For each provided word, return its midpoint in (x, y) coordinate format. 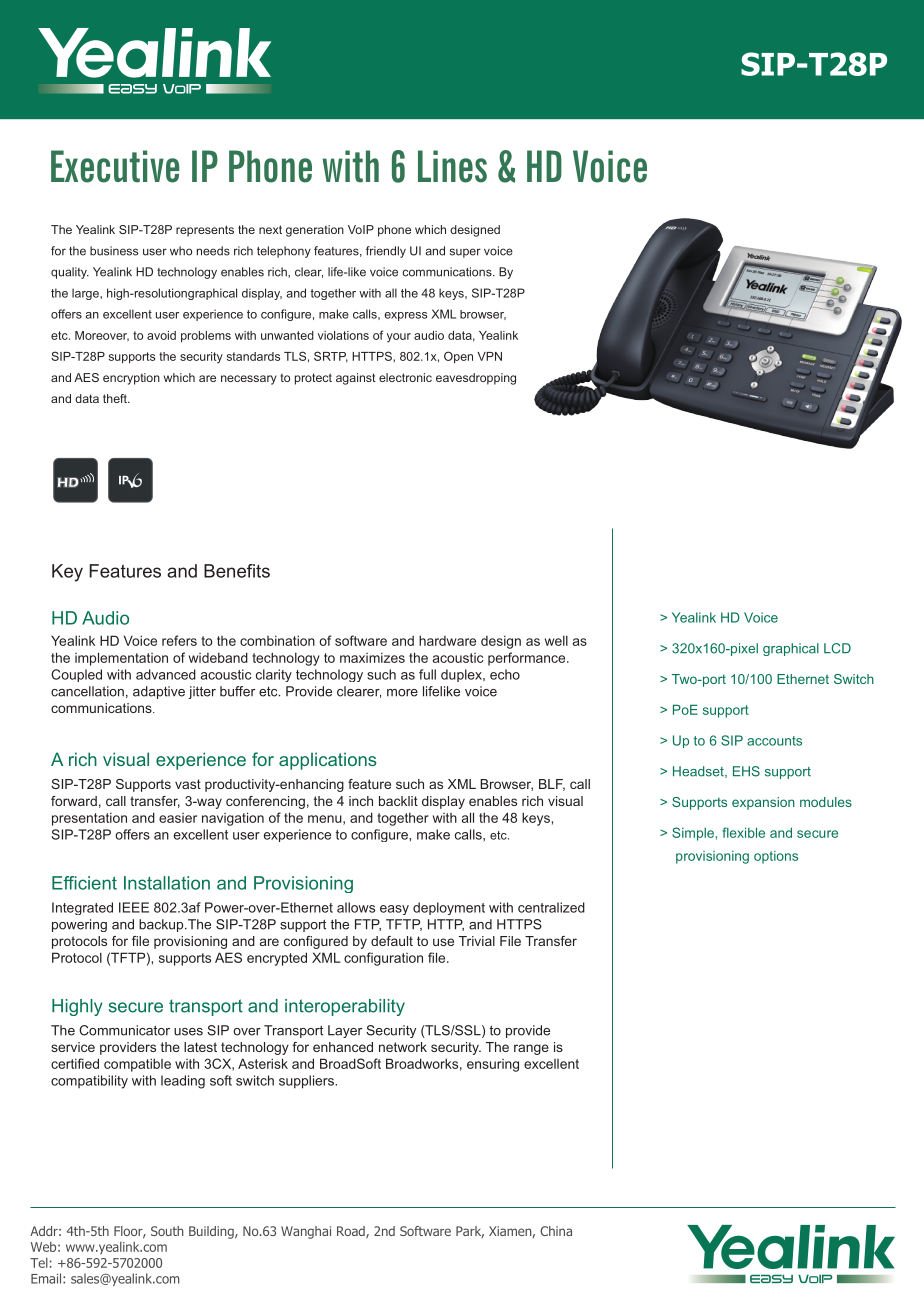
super (465, 253)
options (776, 857)
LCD (837, 648)
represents (205, 231)
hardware (447, 640)
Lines (452, 166)
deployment (449, 908)
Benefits (237, 571)
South (167, 1231)
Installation (167, 883)
